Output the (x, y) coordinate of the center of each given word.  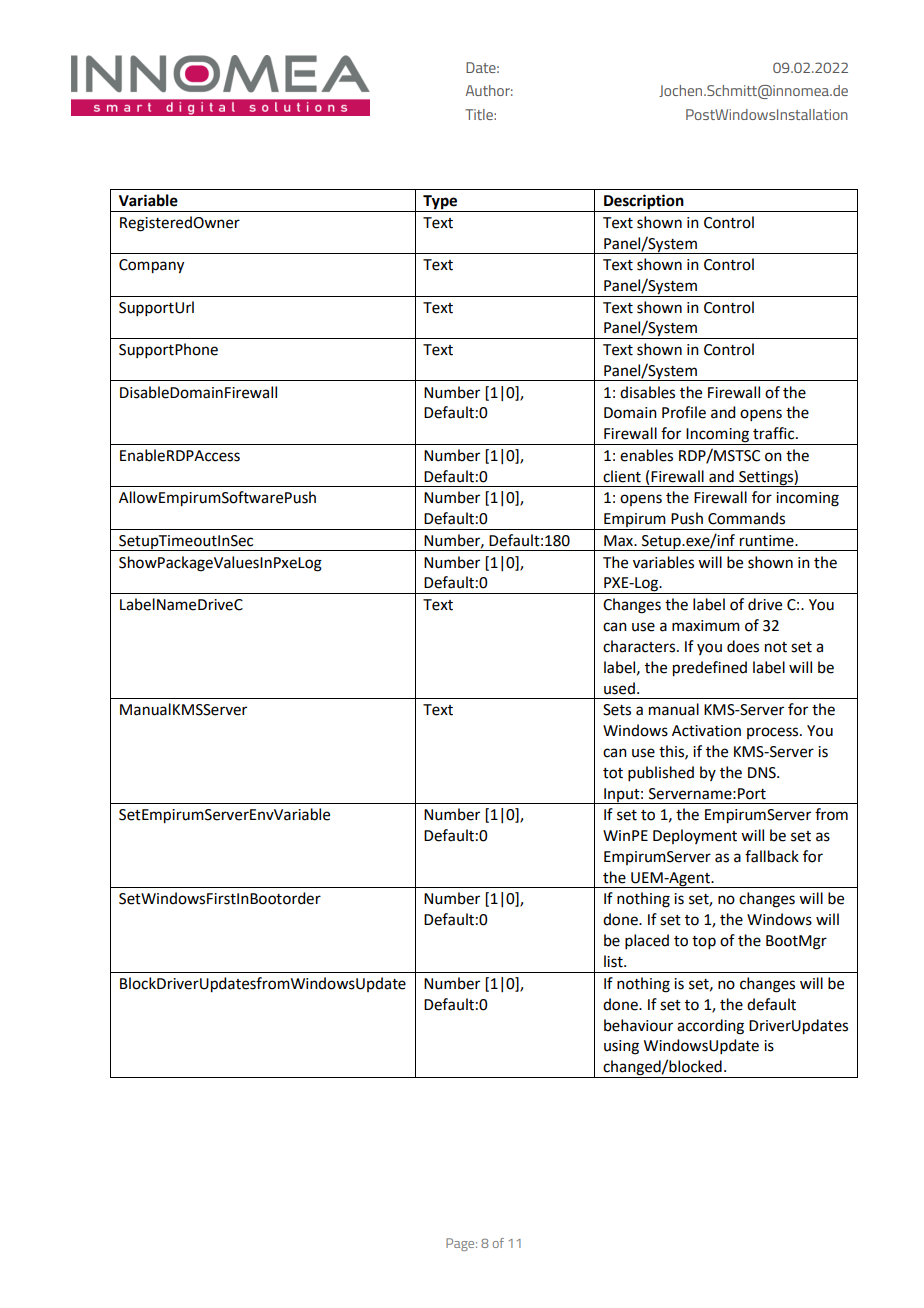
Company (151, 266)
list (614, 961)
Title (480, 114)
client (622, 476)
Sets (617, 710)
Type (440, 203)
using (621, 1047)
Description (644, 203)
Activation (706, 731)
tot (613, 773)
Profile (684, 412)
